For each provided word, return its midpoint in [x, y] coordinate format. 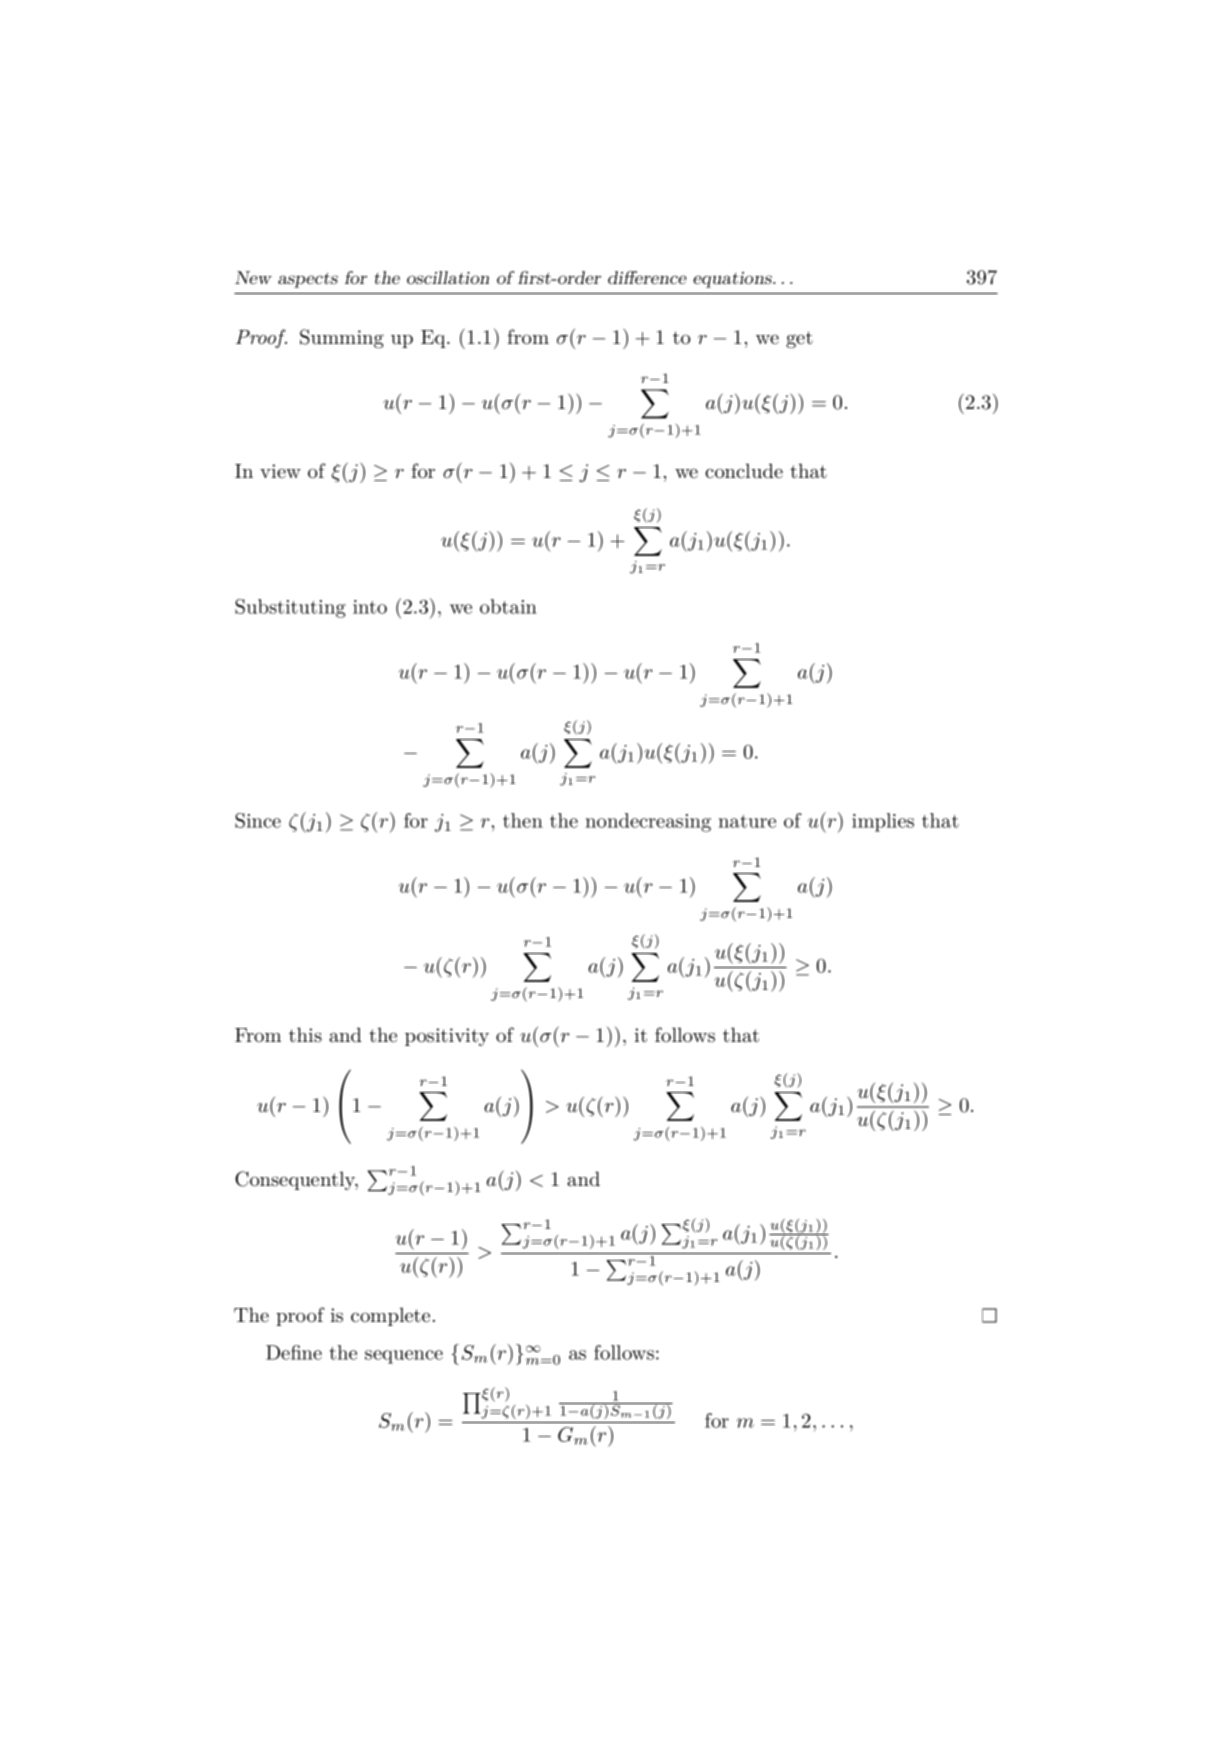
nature [747, 821]
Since [258, 820]
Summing [342, 339]
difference [647, 277]
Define [294, 1352]
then [523, 820]
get [799, 340]
